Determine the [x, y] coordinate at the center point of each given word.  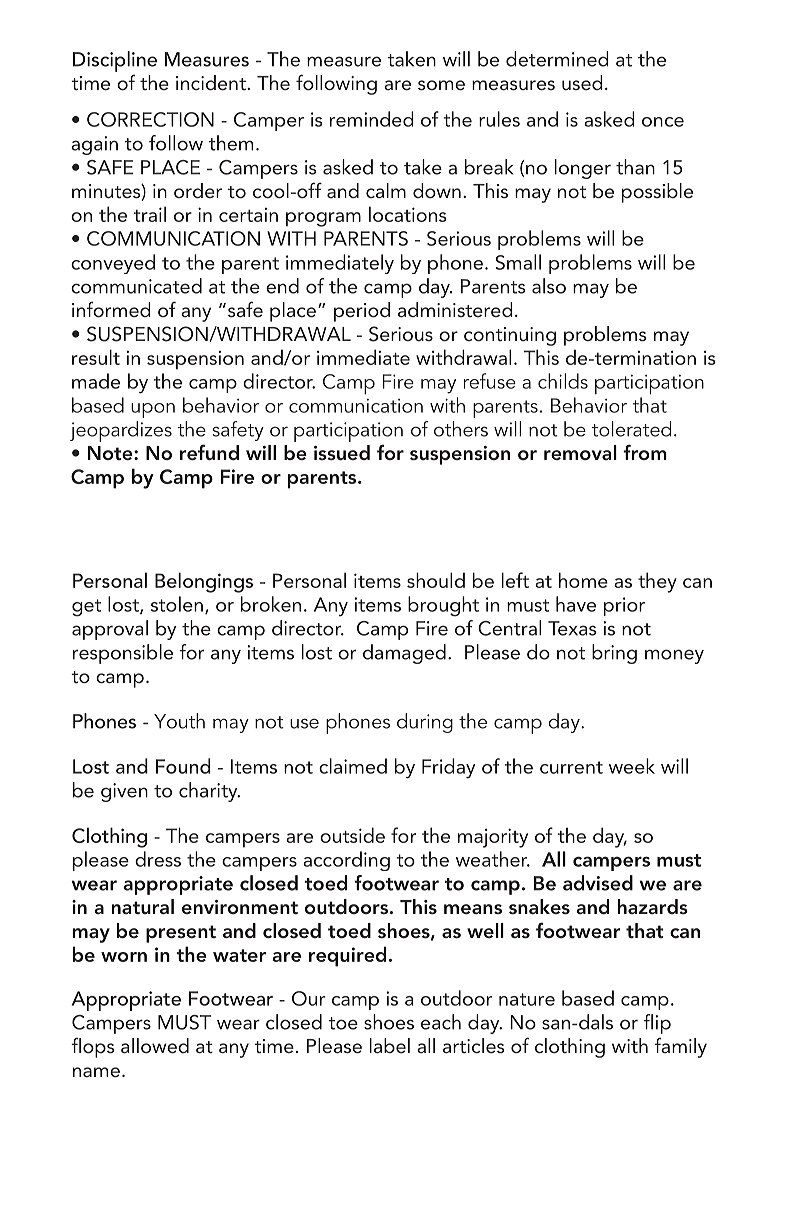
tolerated [631, 429]
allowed [155, 1045]
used [582, 82]
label [390, 1045]
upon [153, 410]
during [425, 723]
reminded [372, 119]
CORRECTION [150, 119]
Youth [179, 721]
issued [342, 452]
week [632, 766]
